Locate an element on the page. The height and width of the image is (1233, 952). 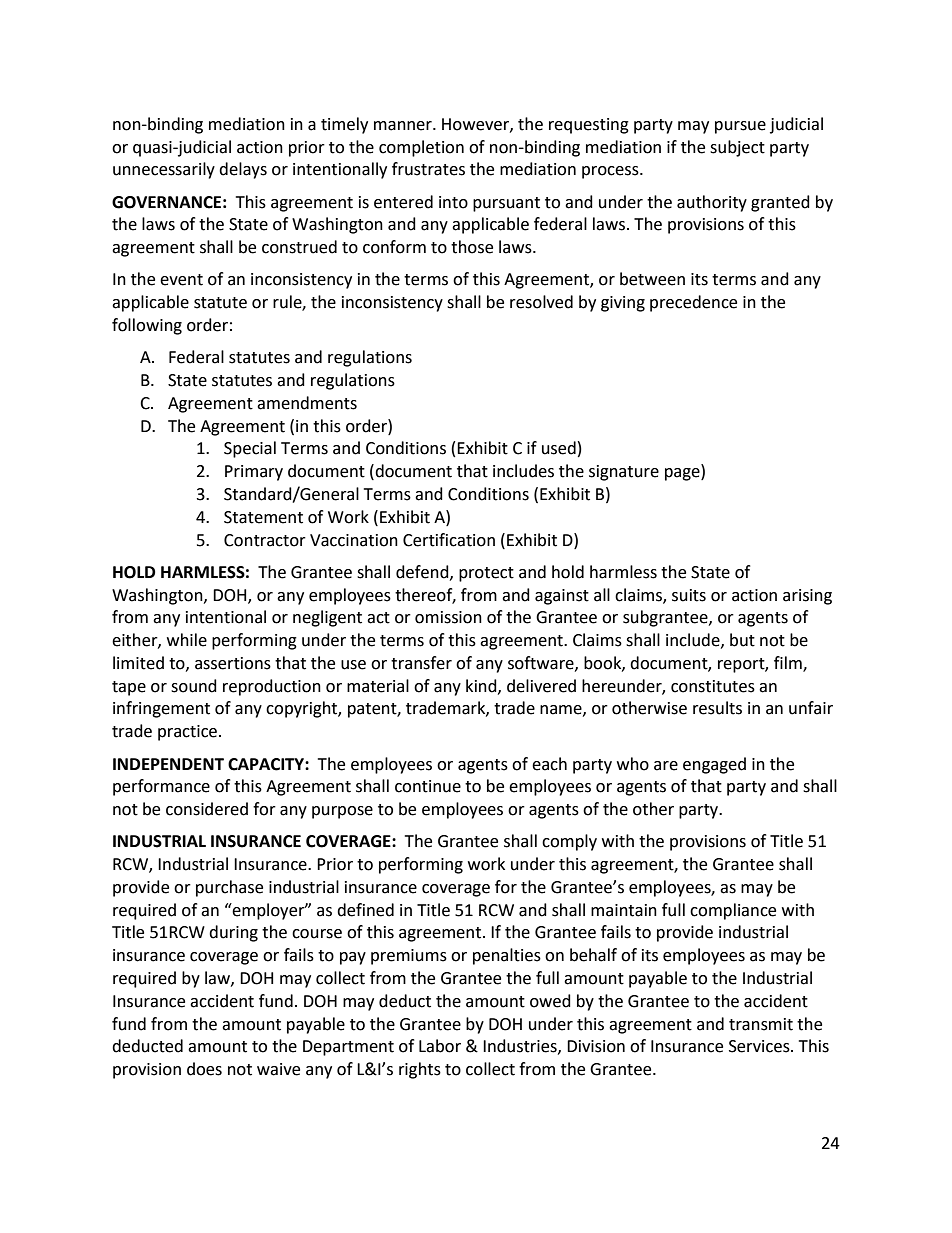
following is located at coordinates (147, 326).
